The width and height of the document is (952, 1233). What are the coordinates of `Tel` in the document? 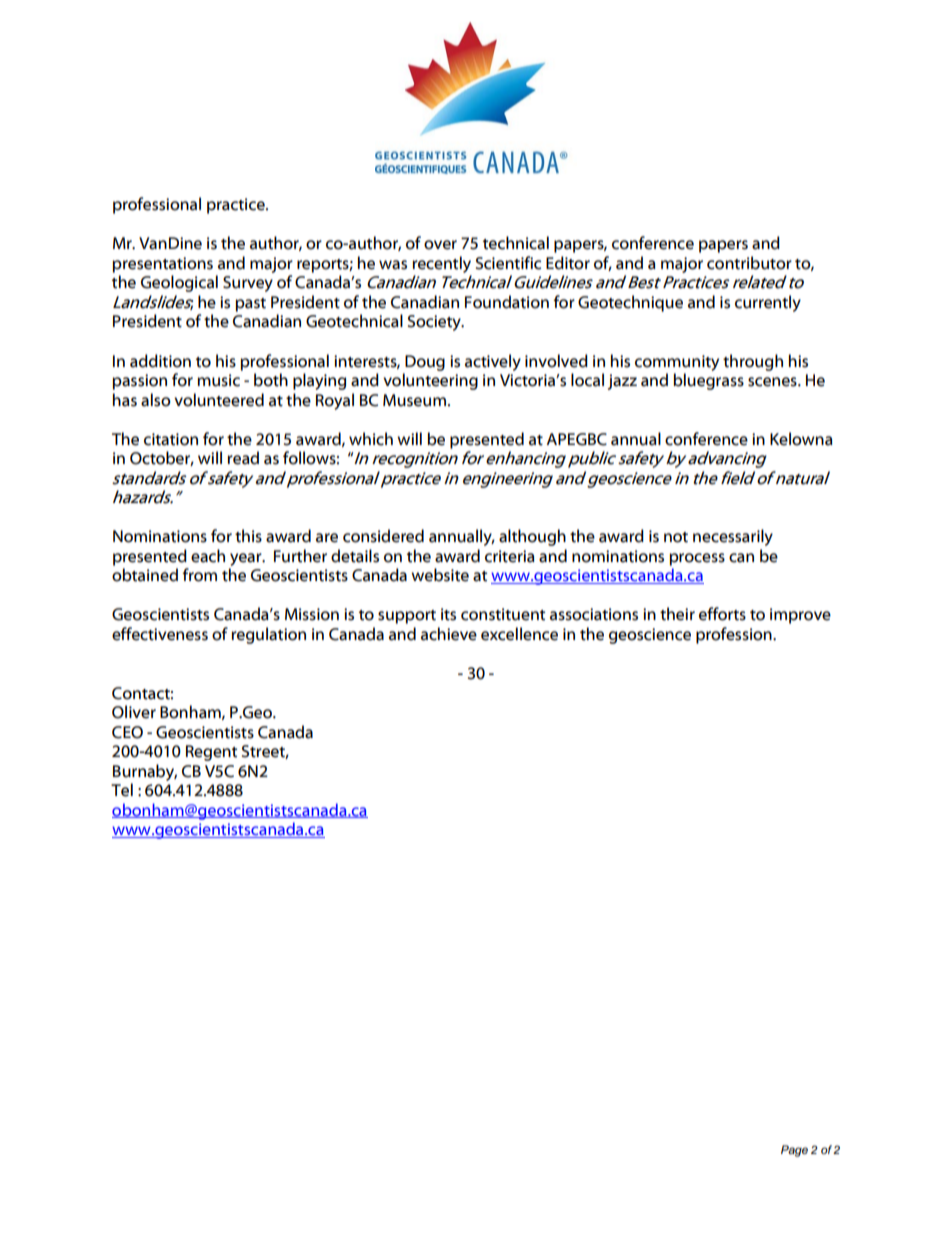 It's located at (122, 790).
